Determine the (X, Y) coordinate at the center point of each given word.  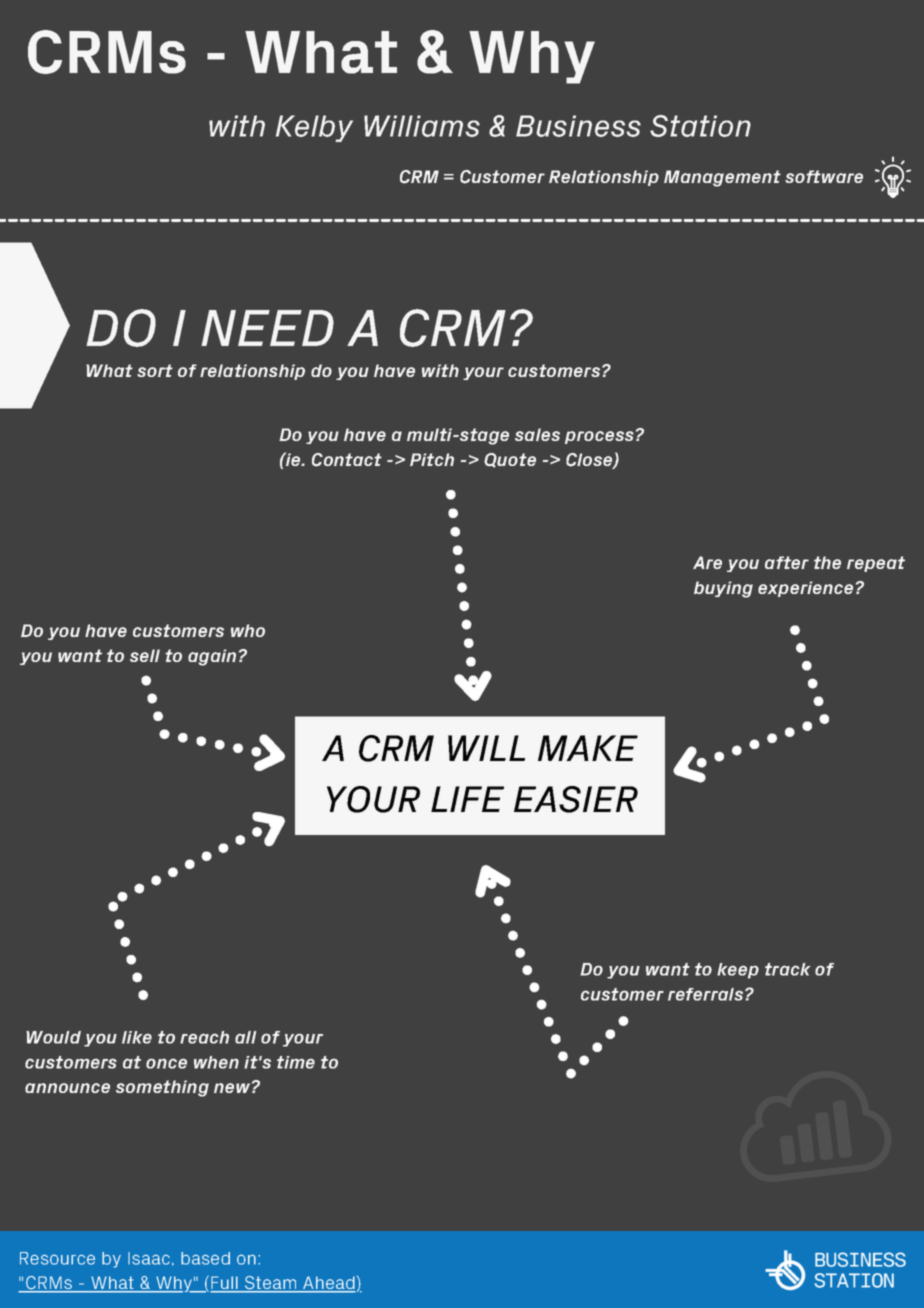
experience (805, 589)
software (824, 176)
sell (145, 655)
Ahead (328, 1284)
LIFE (467, 799)
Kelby (314, 128)
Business (578, 126)
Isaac (149, 1258)
